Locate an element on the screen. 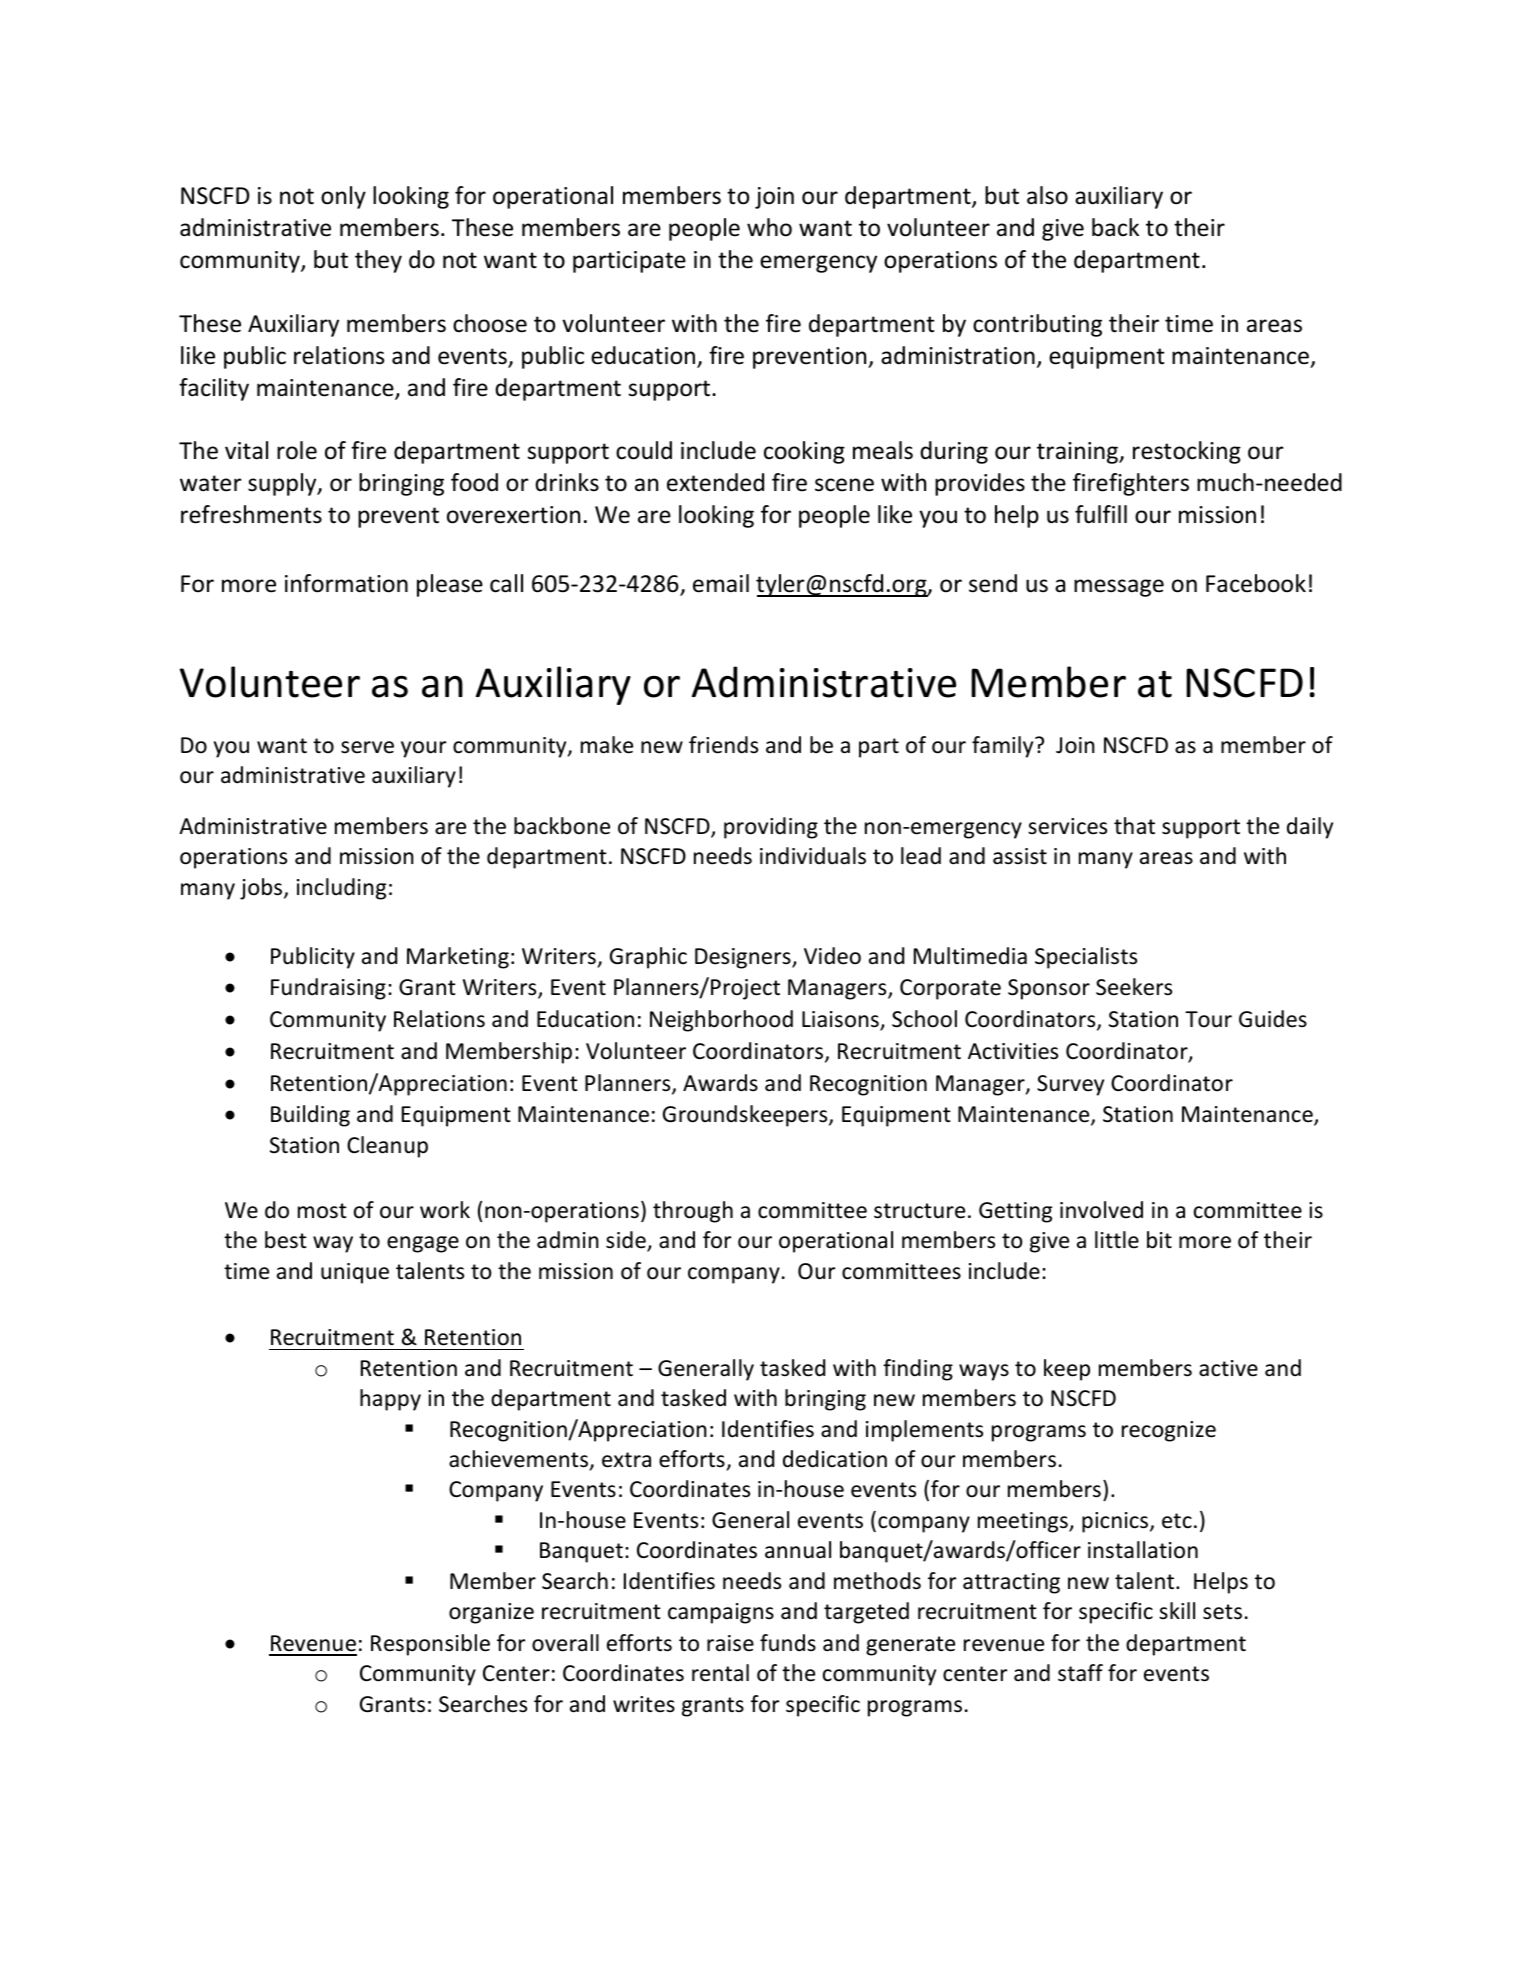 The image size is (1525, 1973). skill is located at coordinates (1177, 1610).
